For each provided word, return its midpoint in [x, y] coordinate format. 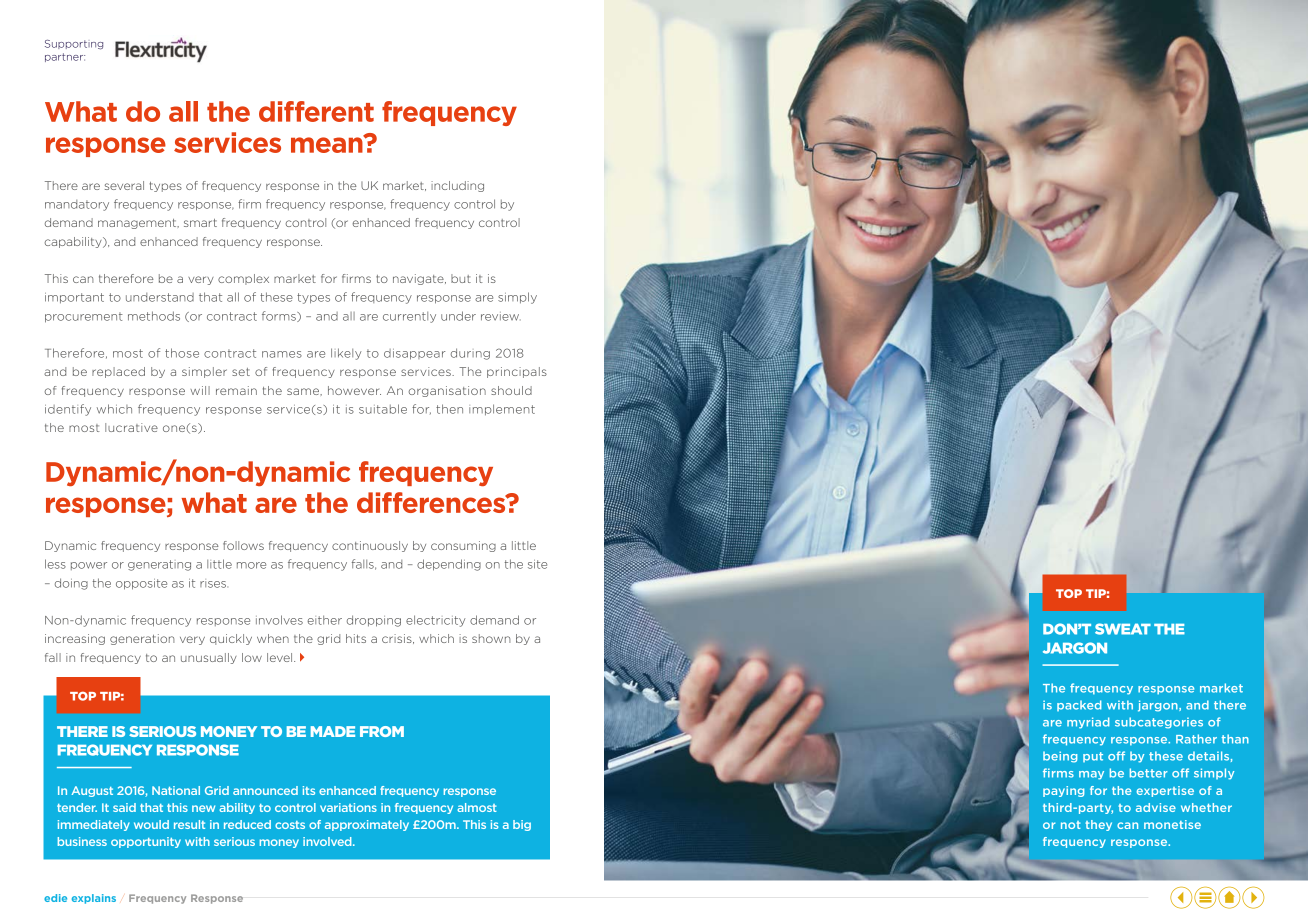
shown [491, 638]
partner [65, 57]
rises [214, 584]
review [501, 316]
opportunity [146, 842]
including [457, 186]
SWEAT [1123, 629]
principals [517, 372]
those [182, 353]
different [316, 111]
